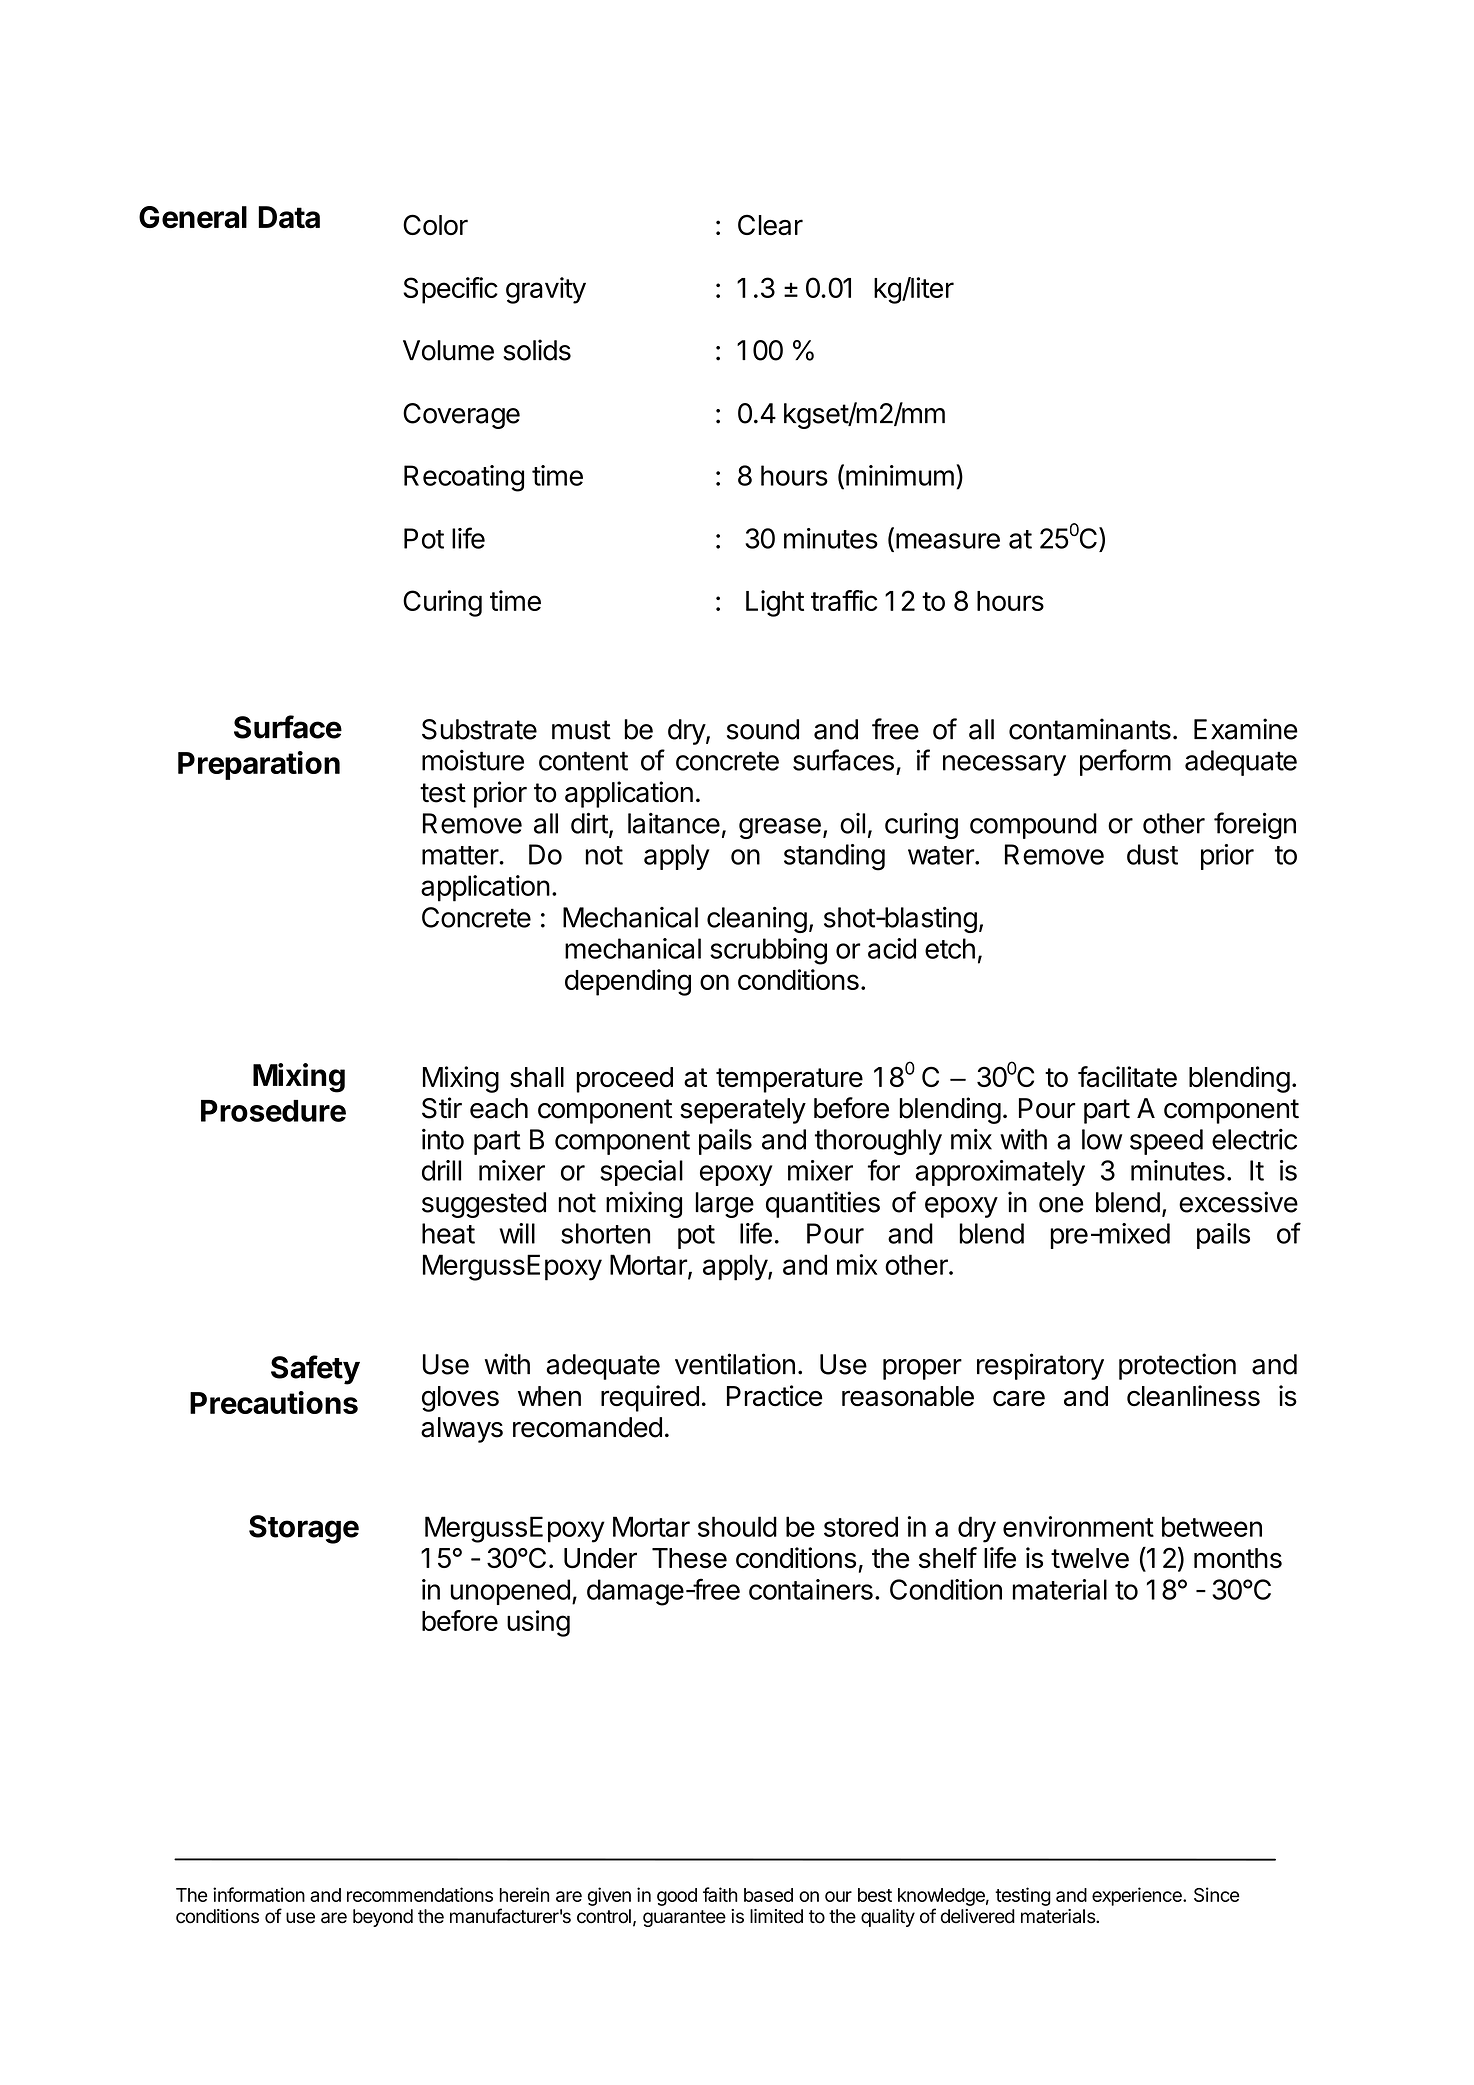  What do you see at coordinates (900, 475) in the screenshot?
I see `minimum` at bounding box center [900, 475].
